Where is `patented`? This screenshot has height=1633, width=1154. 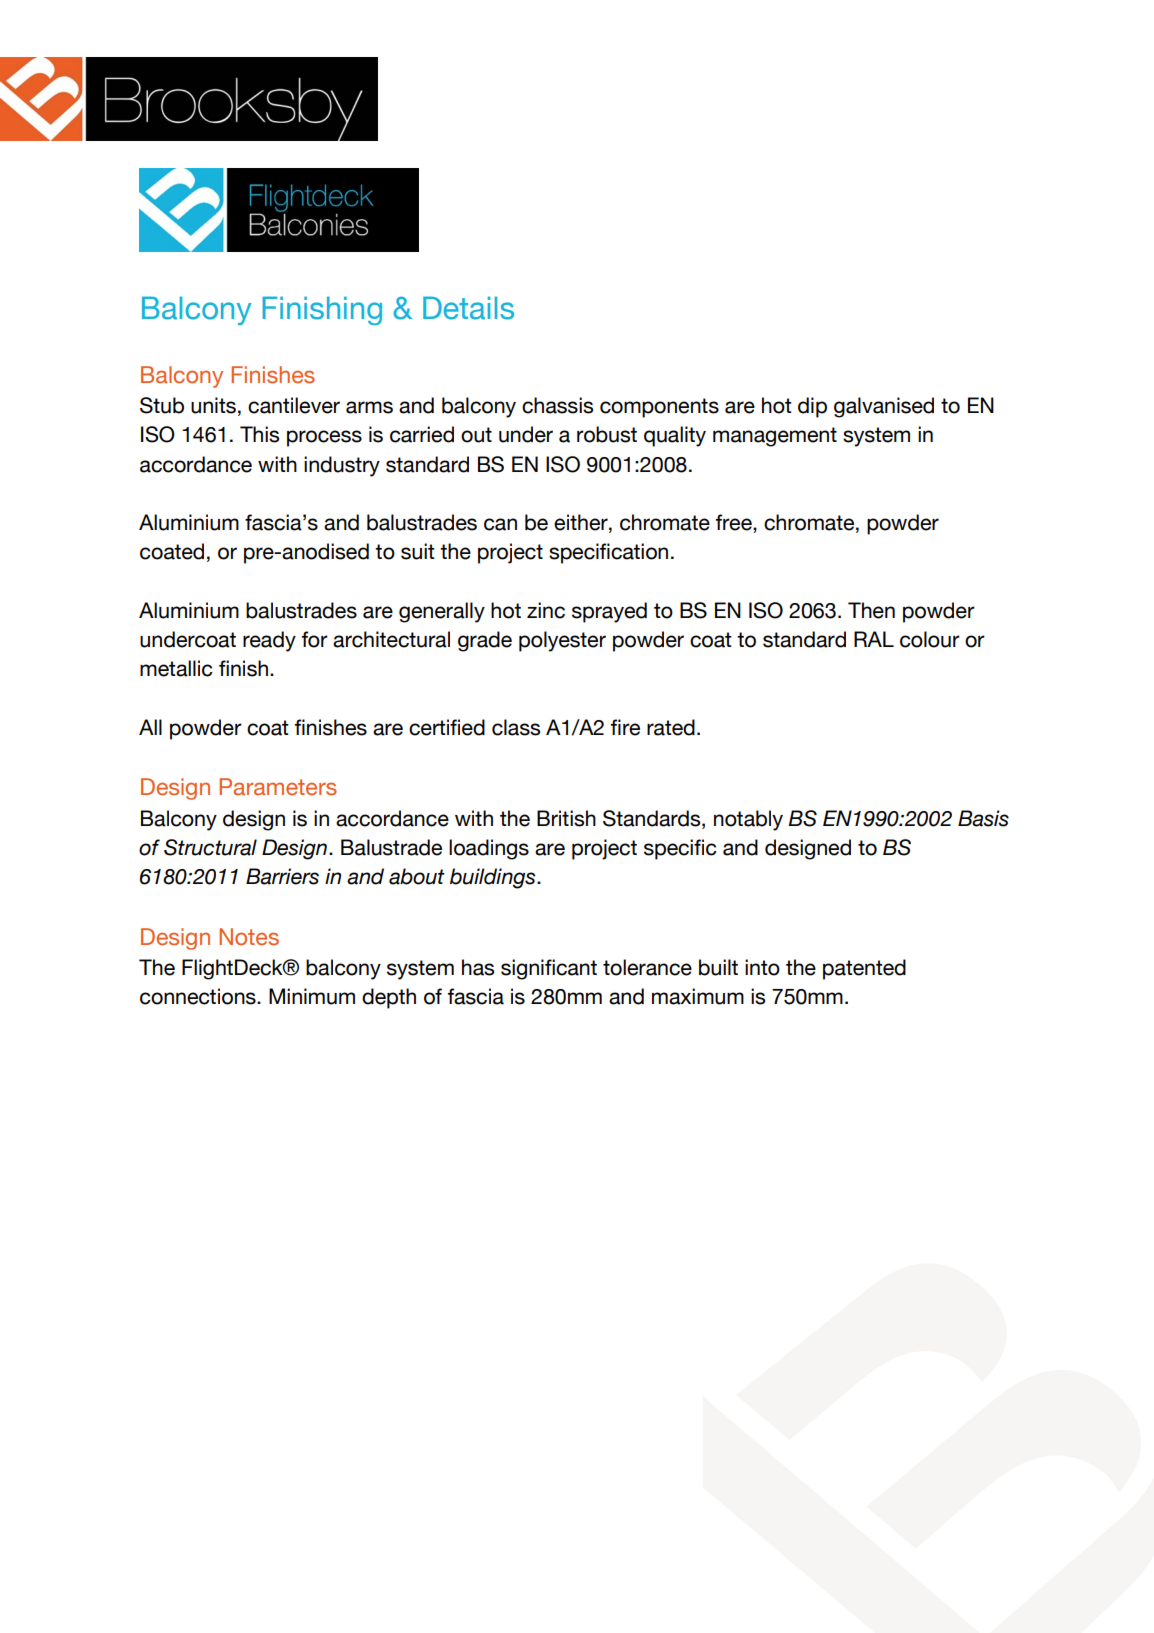 patented is located at coordinates (864, 969).
